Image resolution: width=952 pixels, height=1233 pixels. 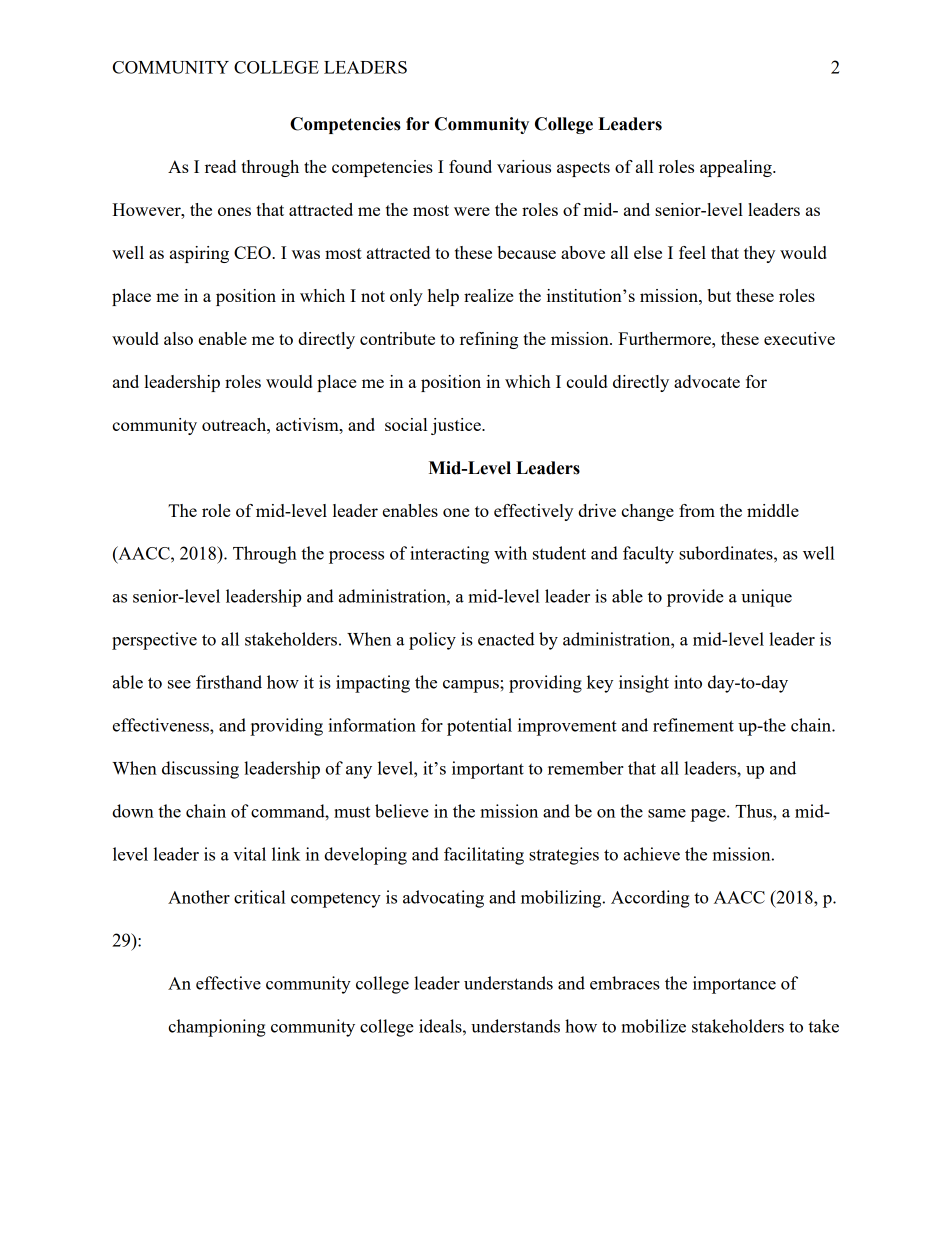 What do you see at coordinates (734, 985) in the screenshot?
I see `importance` at bounding box center [734, 985].
